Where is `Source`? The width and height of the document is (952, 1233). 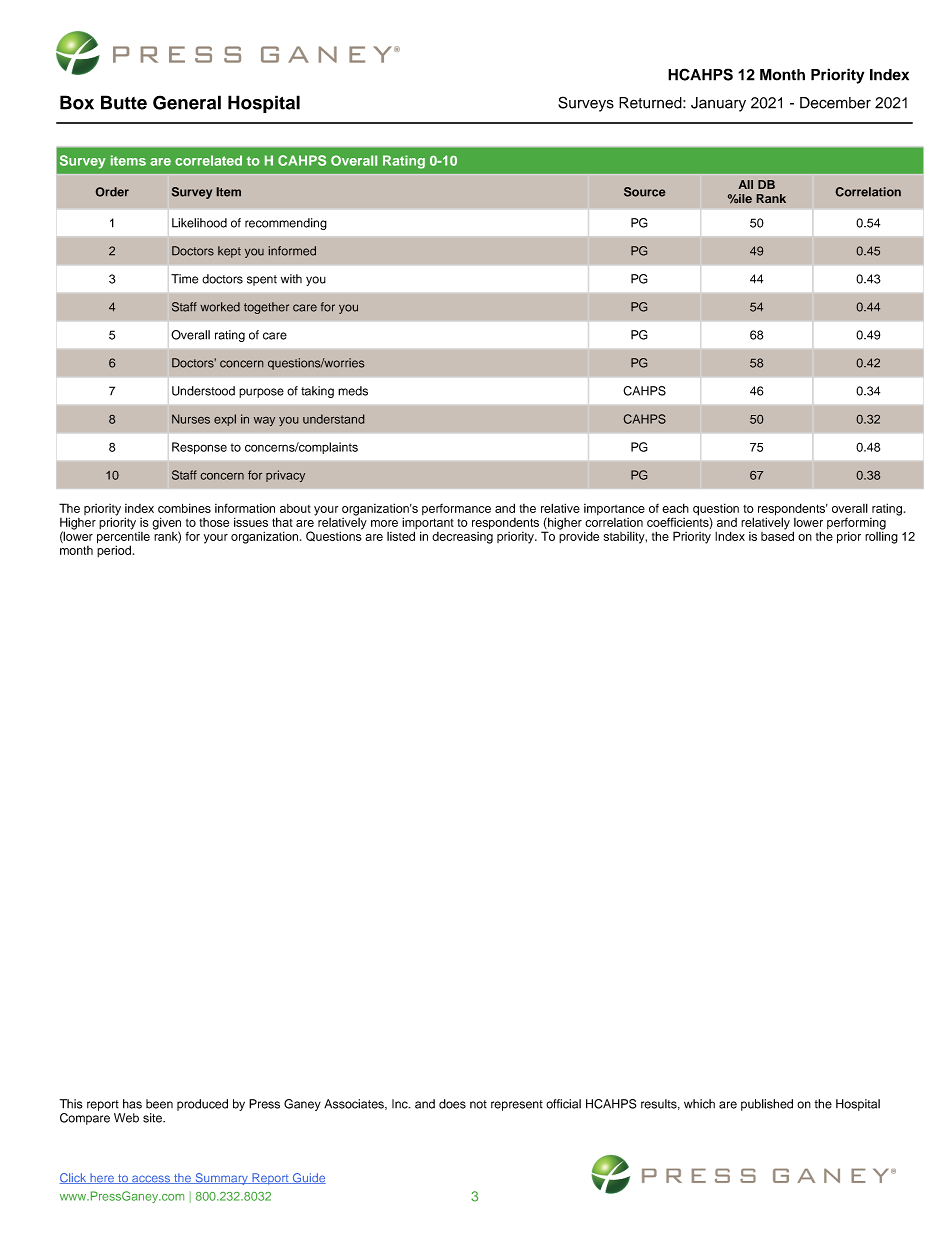 Source is located at coordinates (644, 192).
